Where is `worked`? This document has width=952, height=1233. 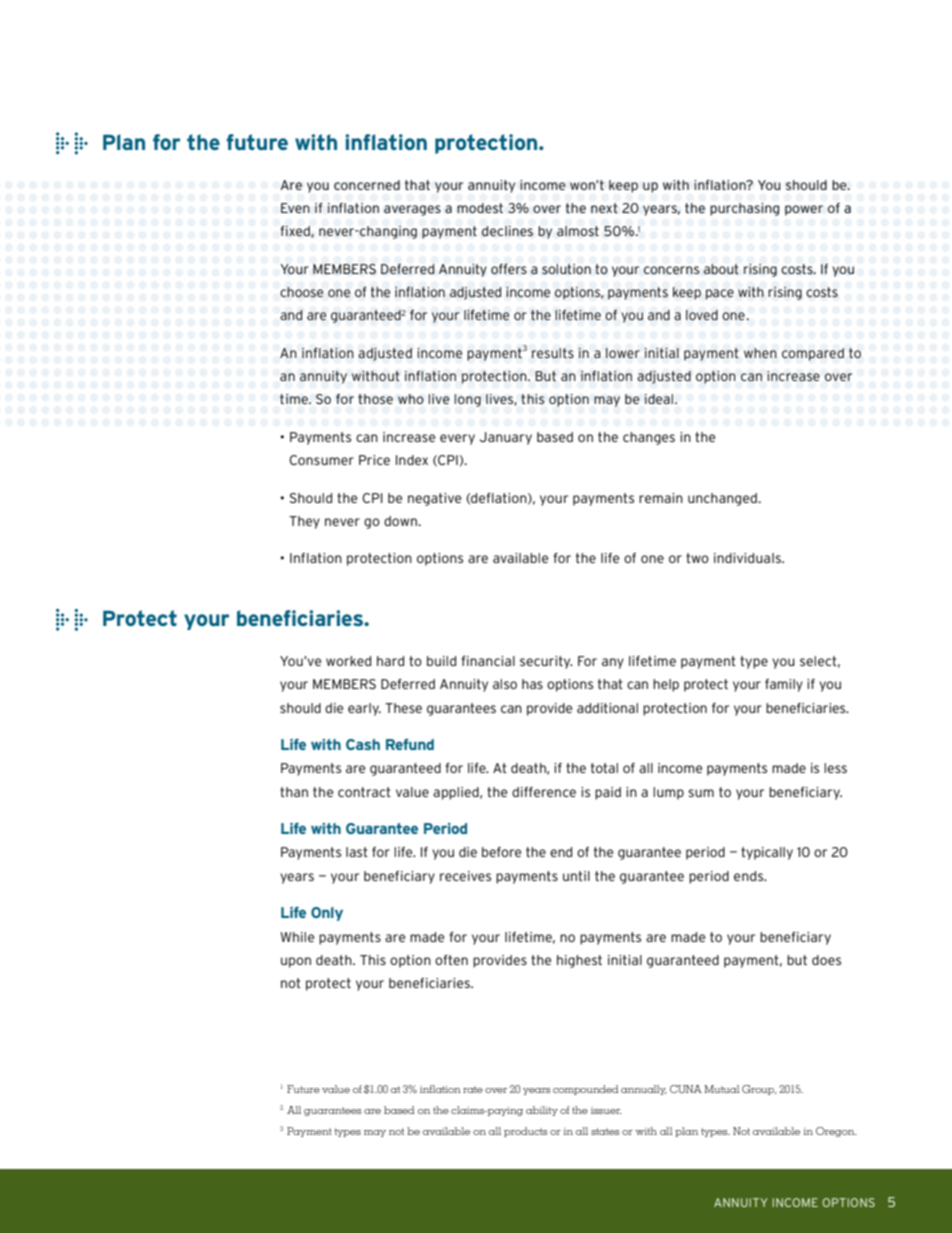
worked is located at coordinates (348, 661).
